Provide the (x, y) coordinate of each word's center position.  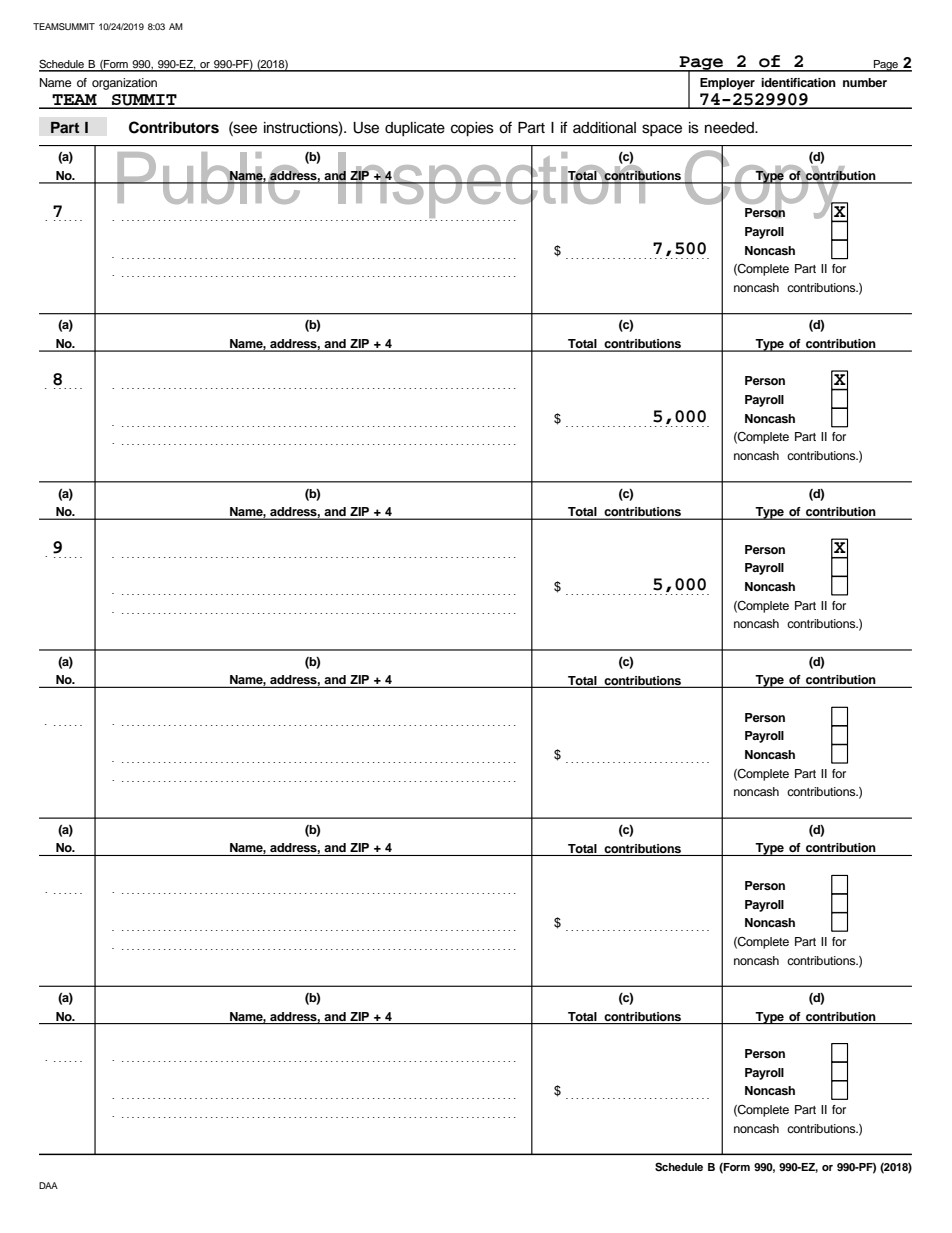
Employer (727, 84)
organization (124, 84)
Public (209, 178)
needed (730, 128)
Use (366, 128)
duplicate (415, 129)
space (662, 130)
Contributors (174, 127)
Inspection (492, 185)
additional (604, 128)
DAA (48, 1185)
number (865, 82)
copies (472, 129)
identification (798, 82)
